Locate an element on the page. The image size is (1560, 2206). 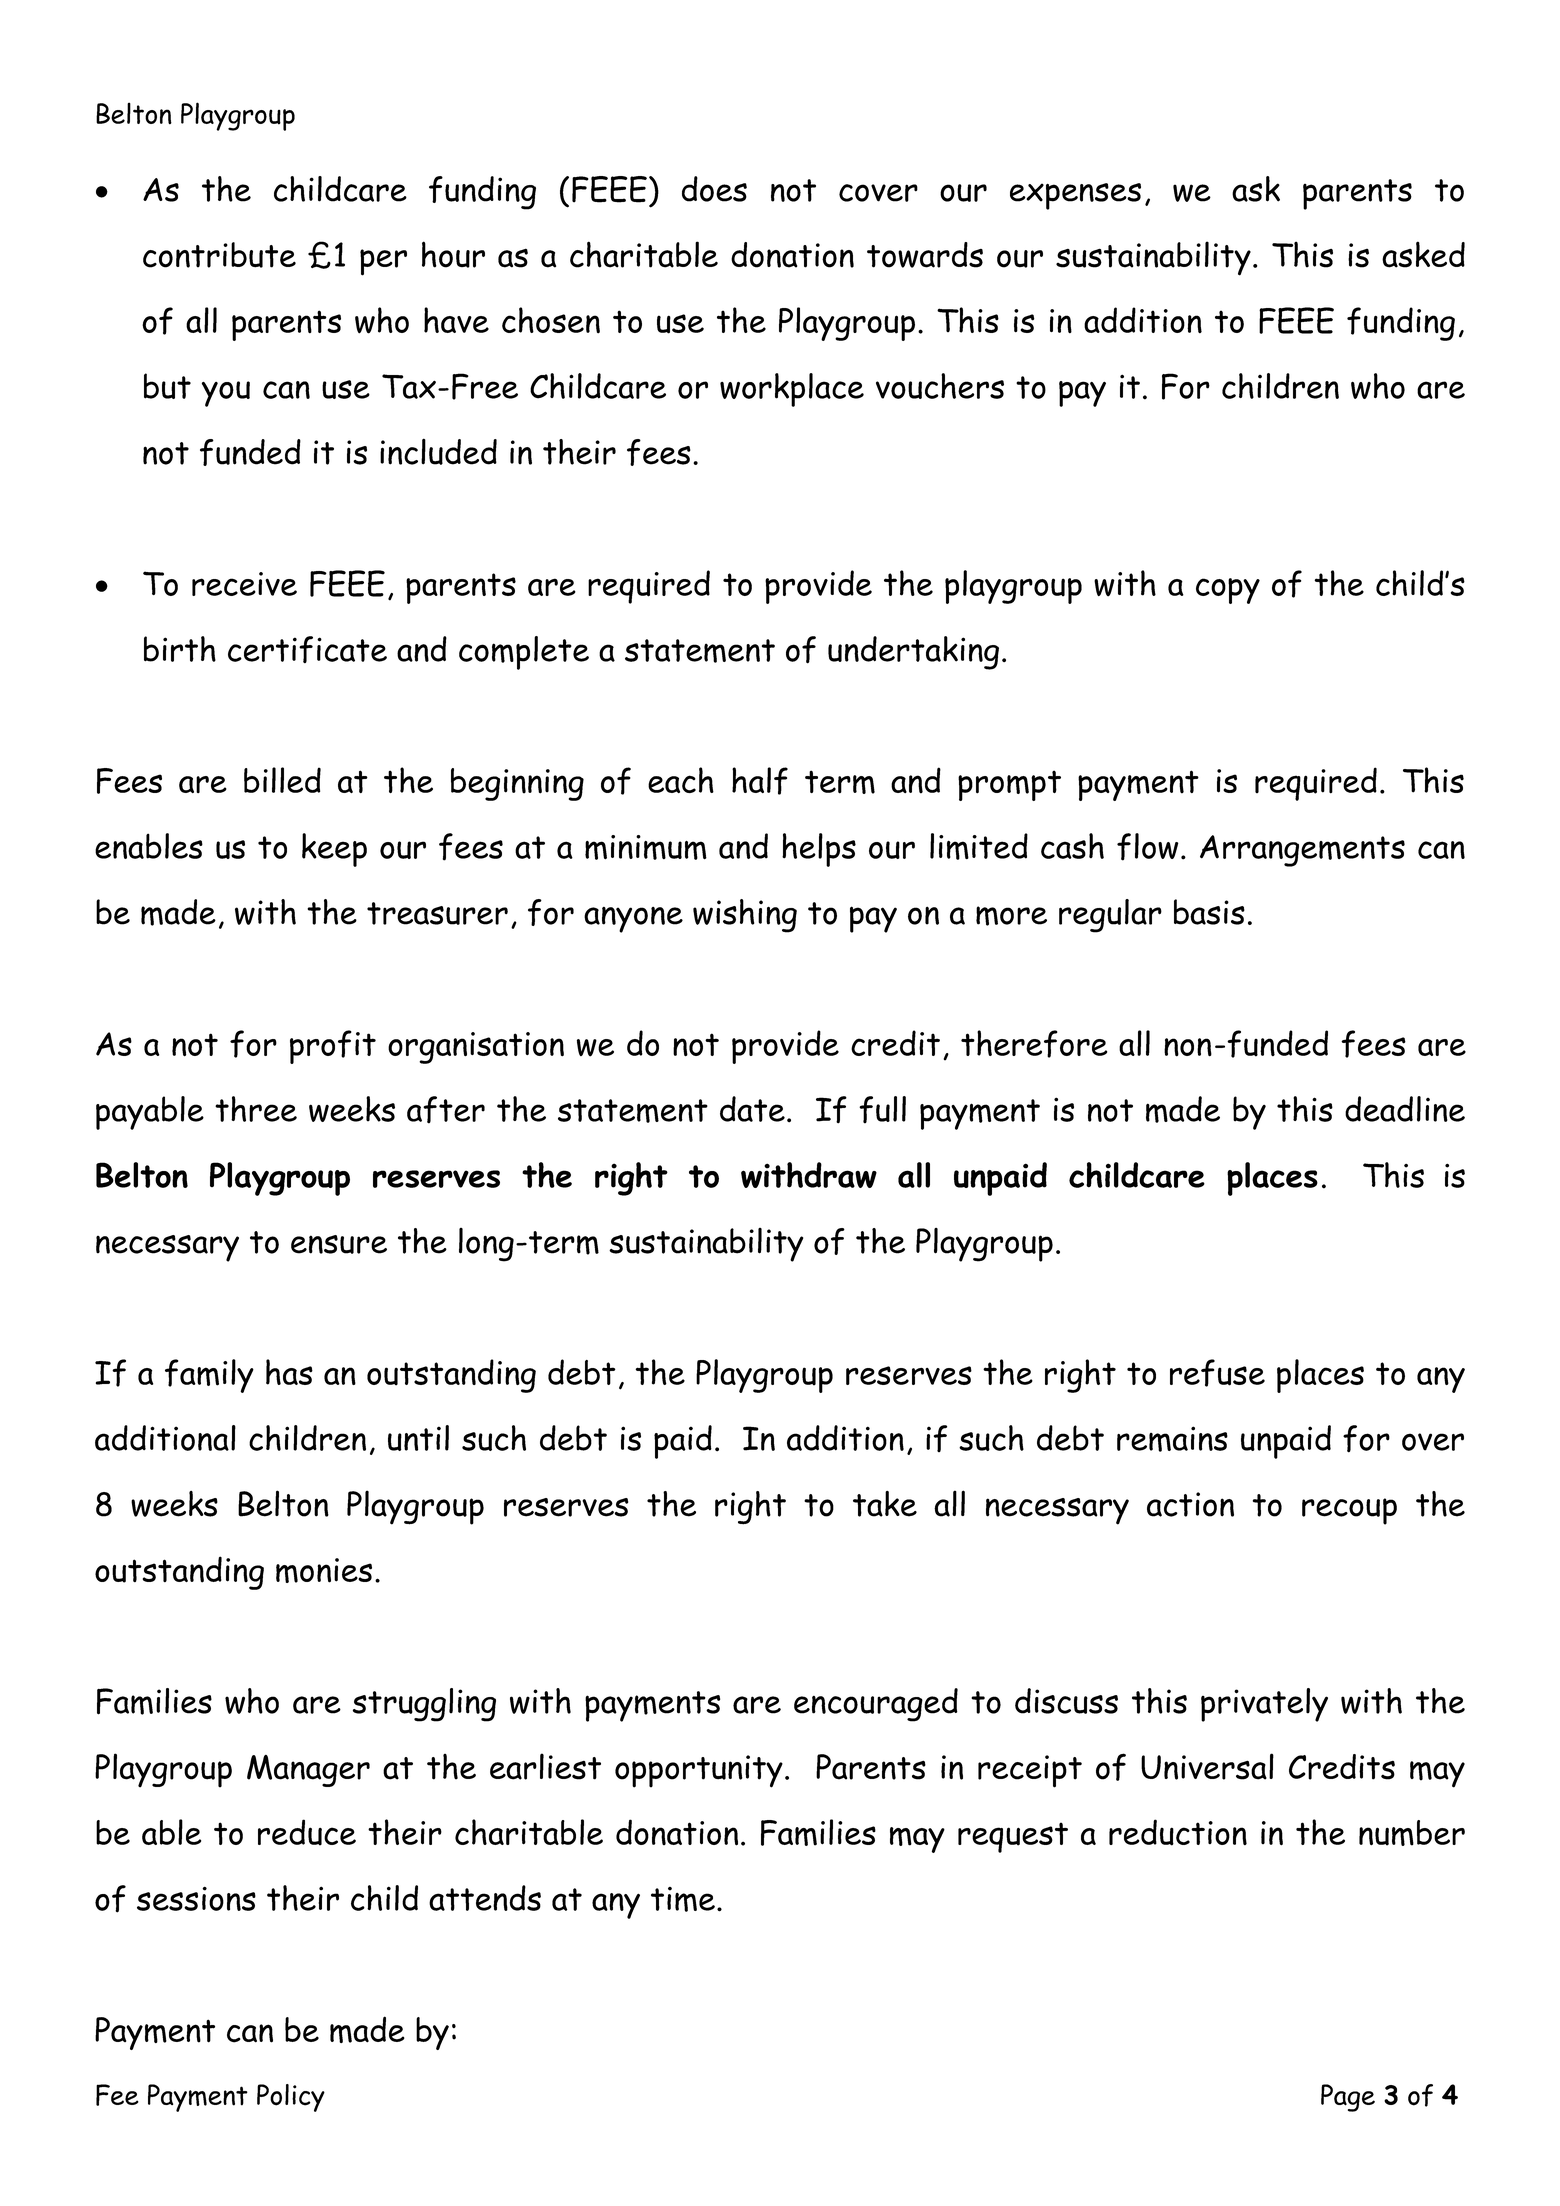
take is located at coordinates (885, 1504).
